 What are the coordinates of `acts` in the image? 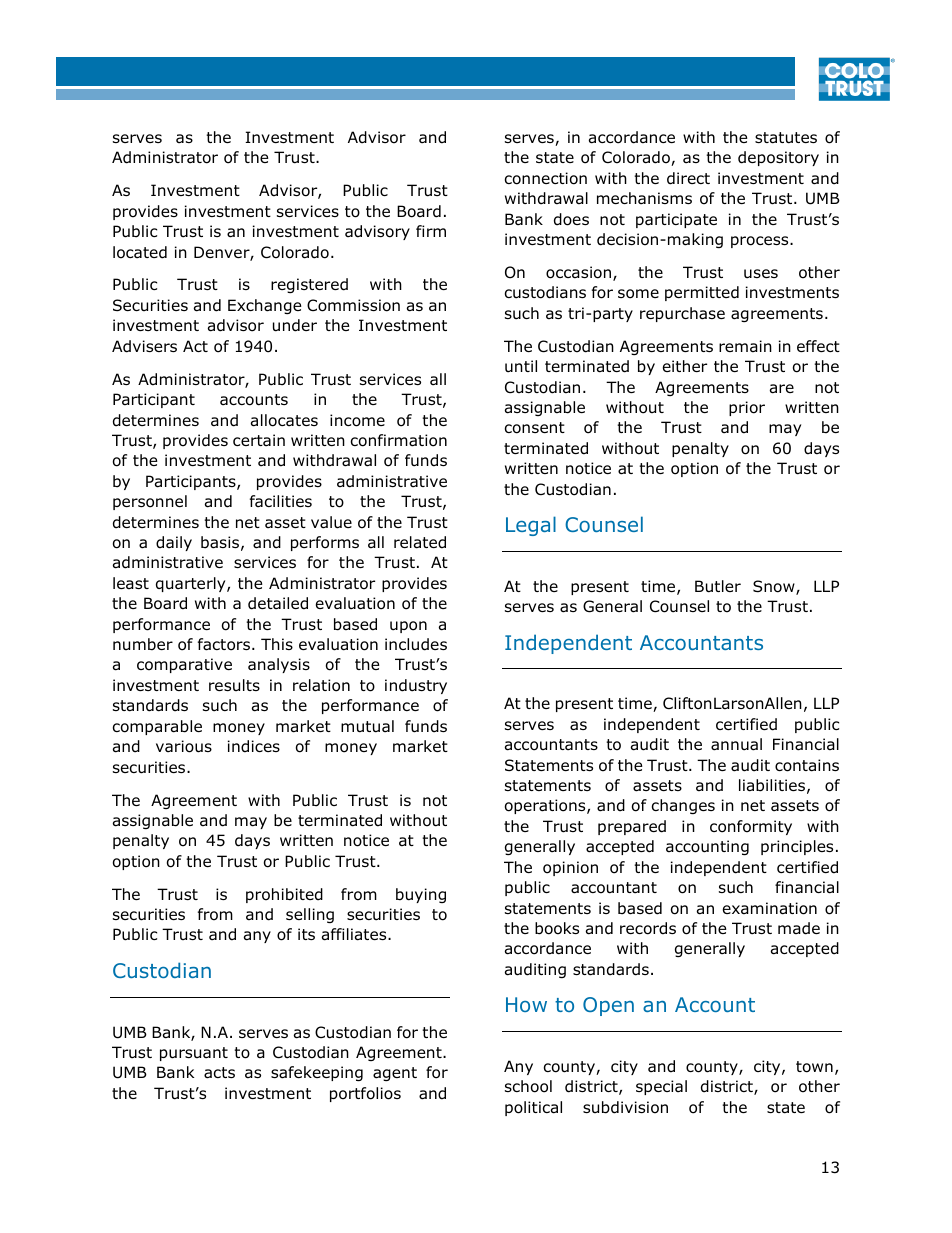 It's located at (219, 1073).
